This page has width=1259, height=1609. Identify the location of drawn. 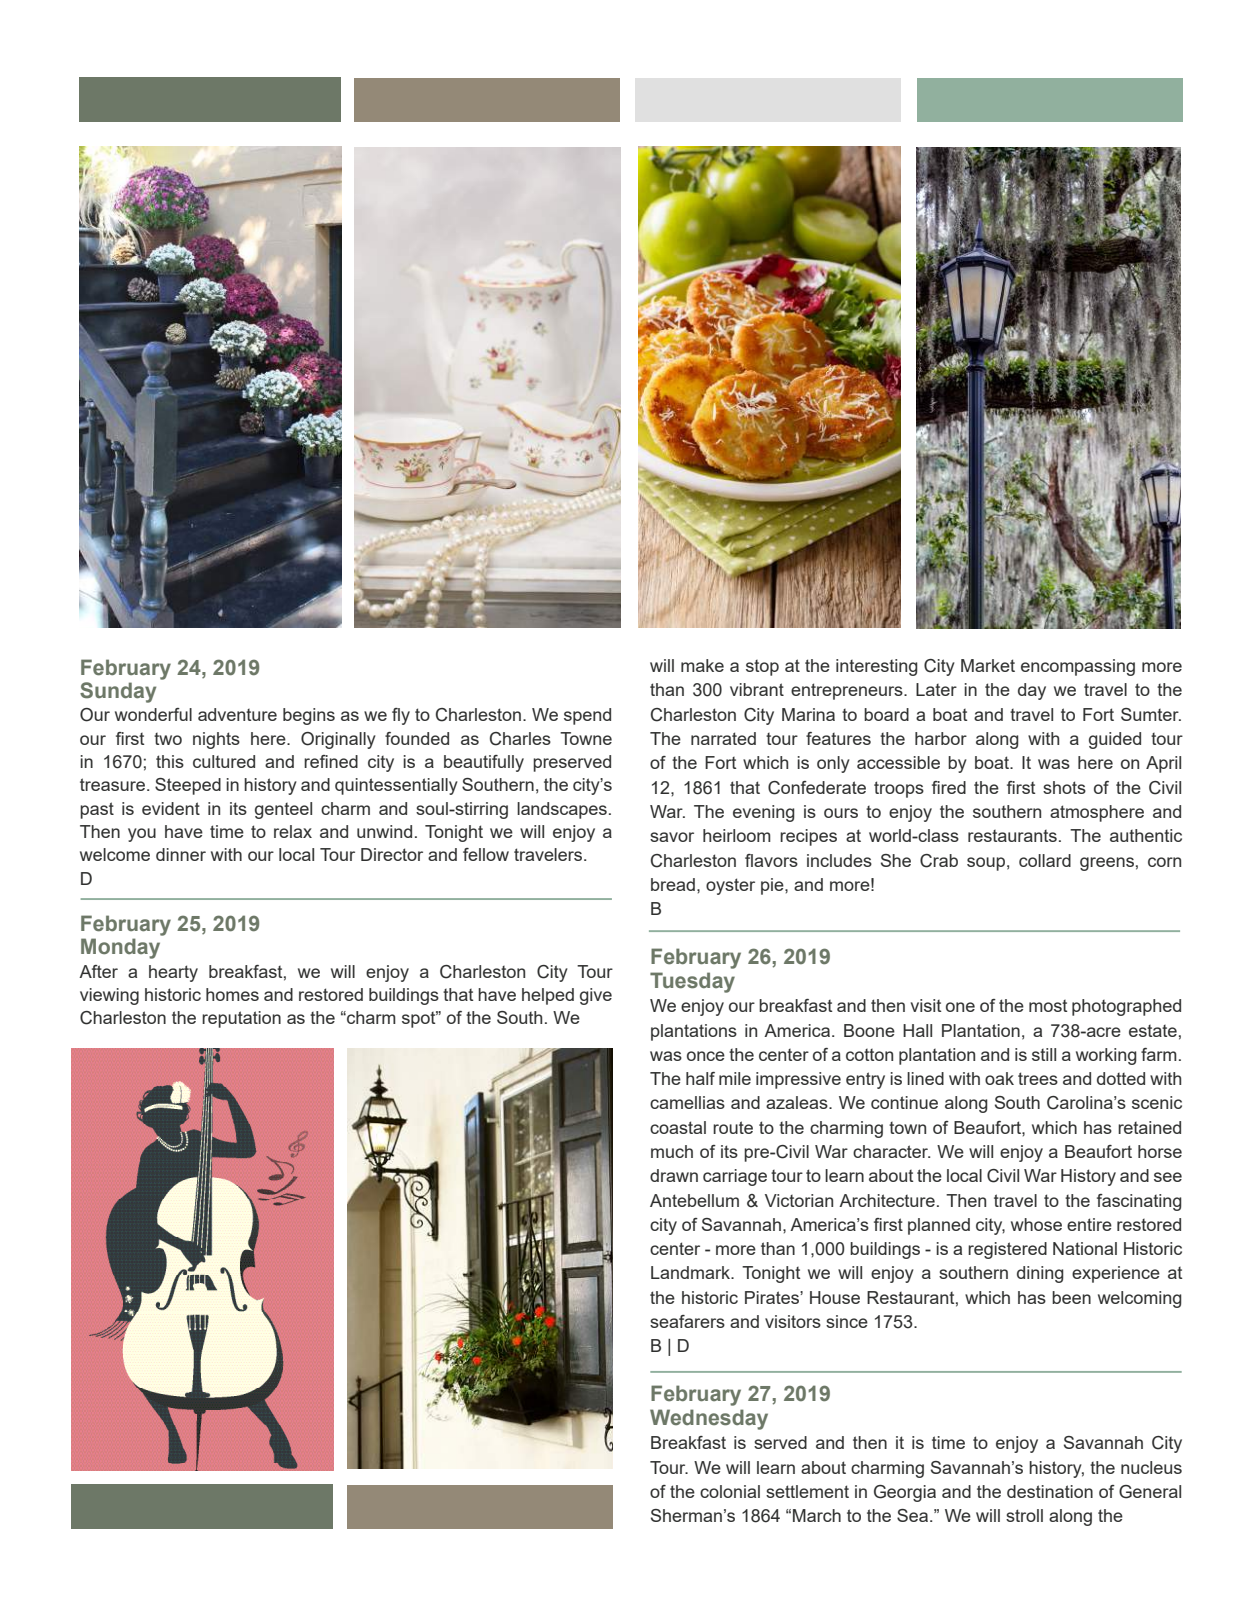
(674, 1175).
